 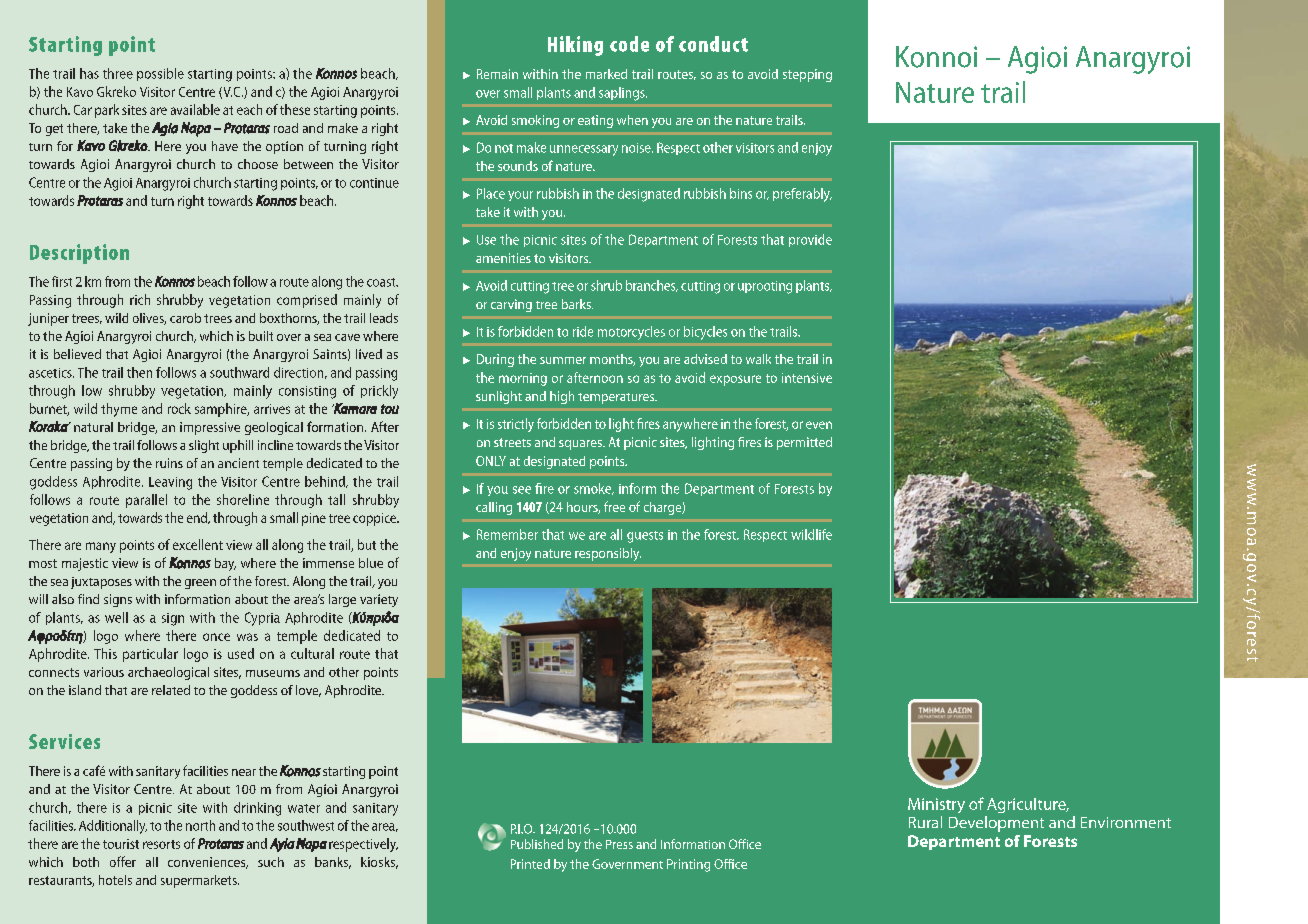 What do you see at coordinates (171, 690) in the image?
I see `related` at bounding box center [171, 690].
